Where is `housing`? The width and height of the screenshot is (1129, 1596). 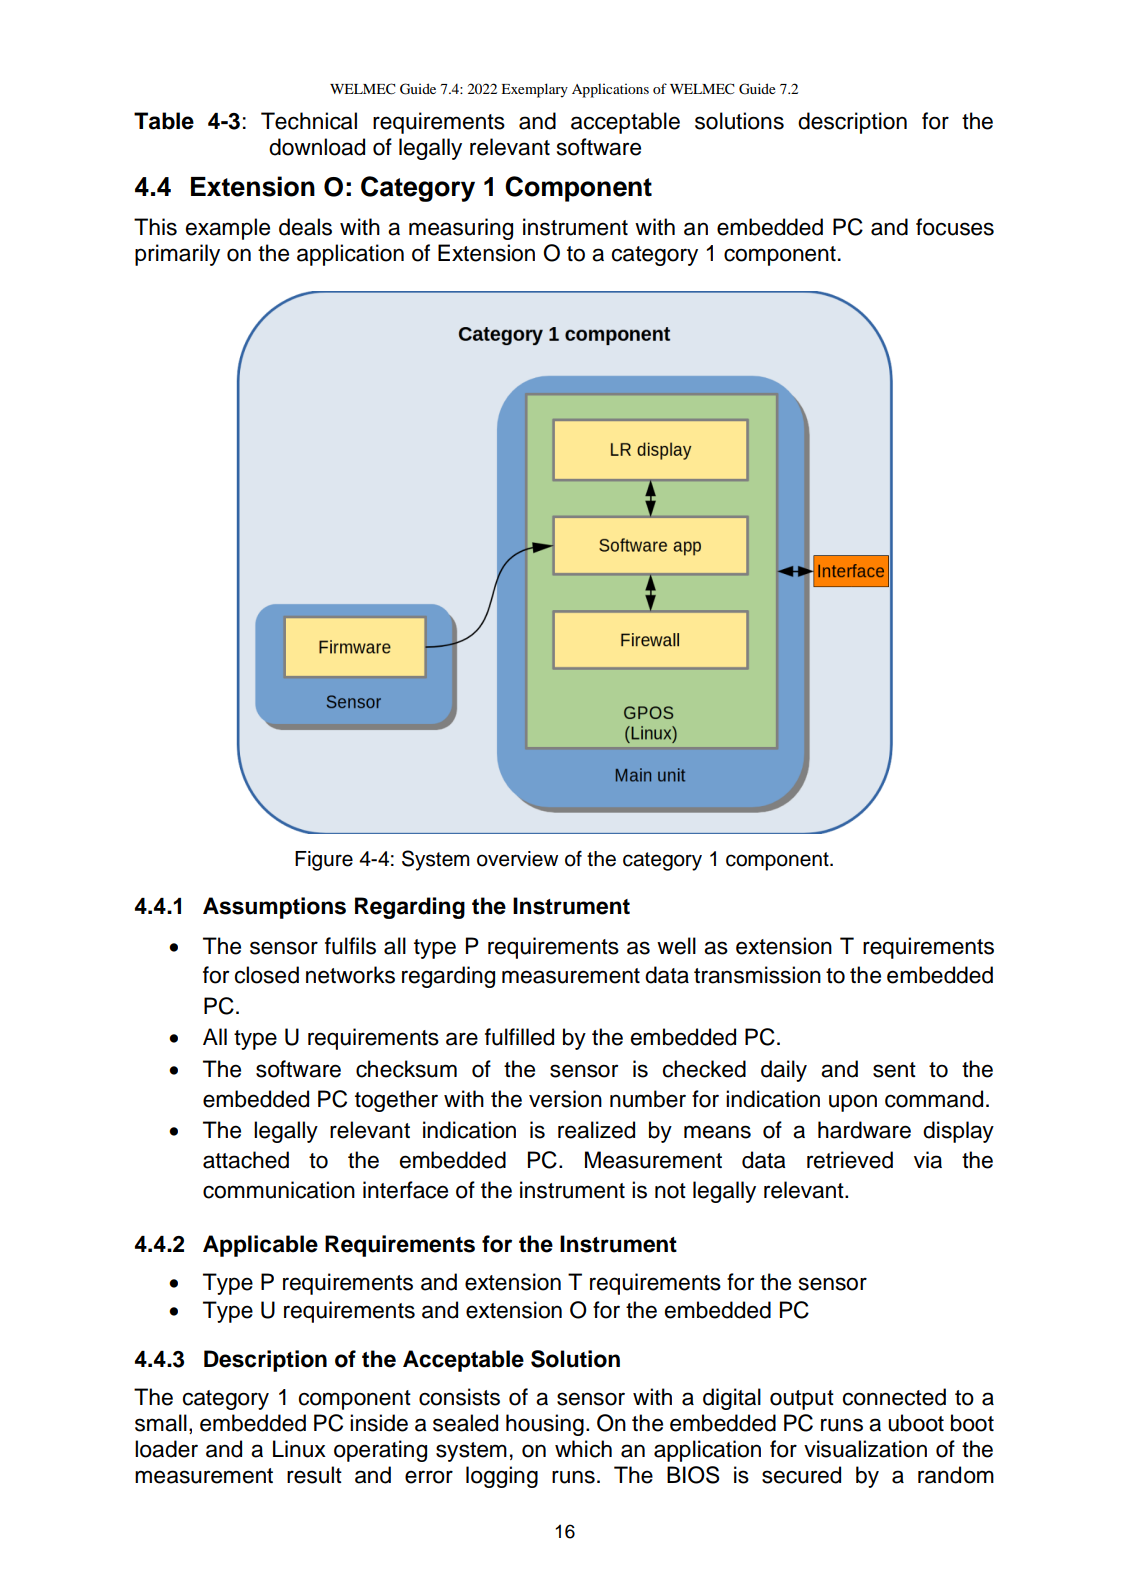 housing is located at coordinates (545, 1425).
